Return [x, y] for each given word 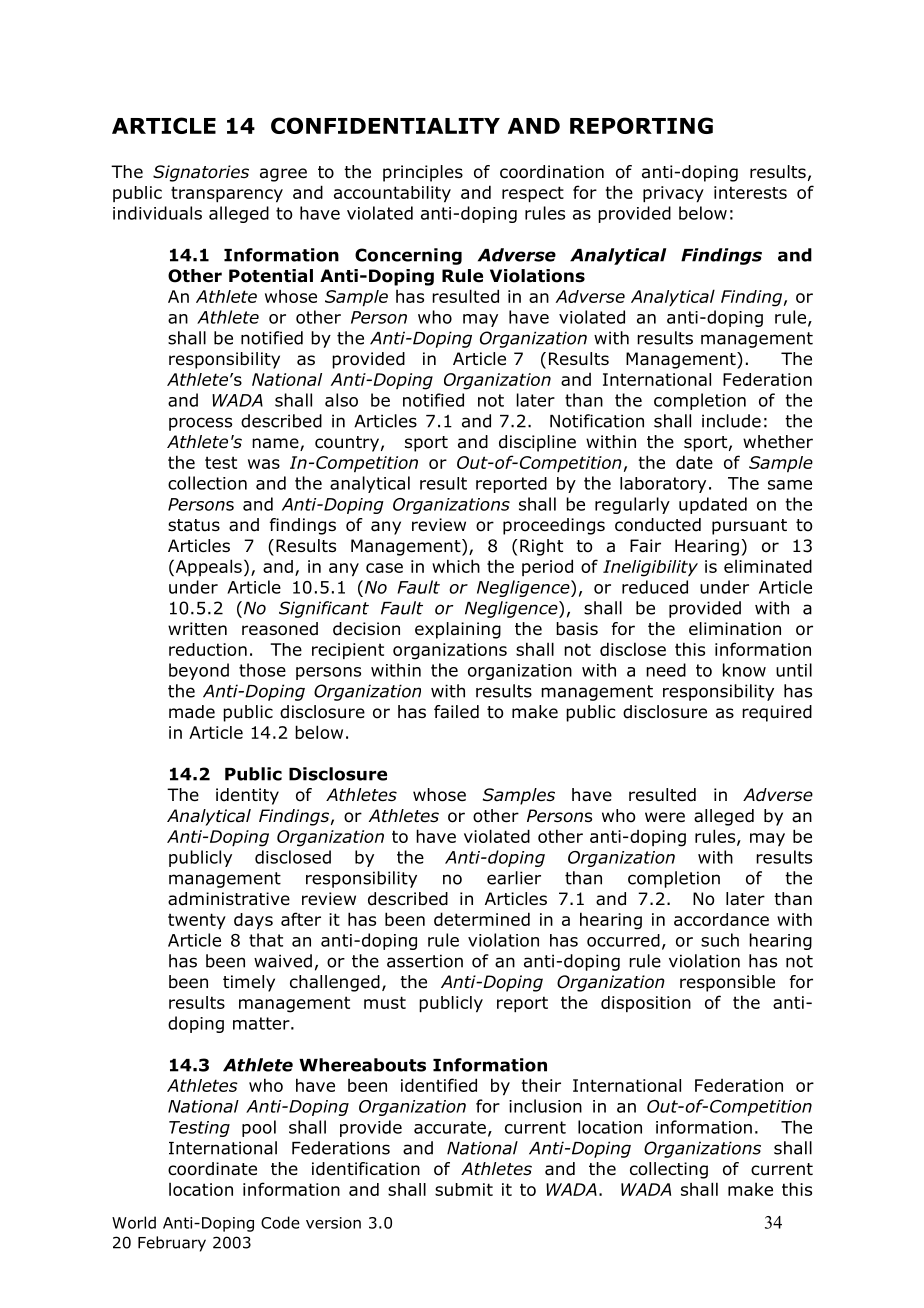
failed [456, 712]
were [665, 817]
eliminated [768, 566]
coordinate [212, 1169]
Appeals [207, 567]
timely [249, 983]
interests [750, 192]
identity [247, 796]
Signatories [201, 173]
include [731, 421]
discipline [537, 443]
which [456, 566]
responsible [727, 983]
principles [423, 173]
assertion [425, 961]
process [200, 424]
